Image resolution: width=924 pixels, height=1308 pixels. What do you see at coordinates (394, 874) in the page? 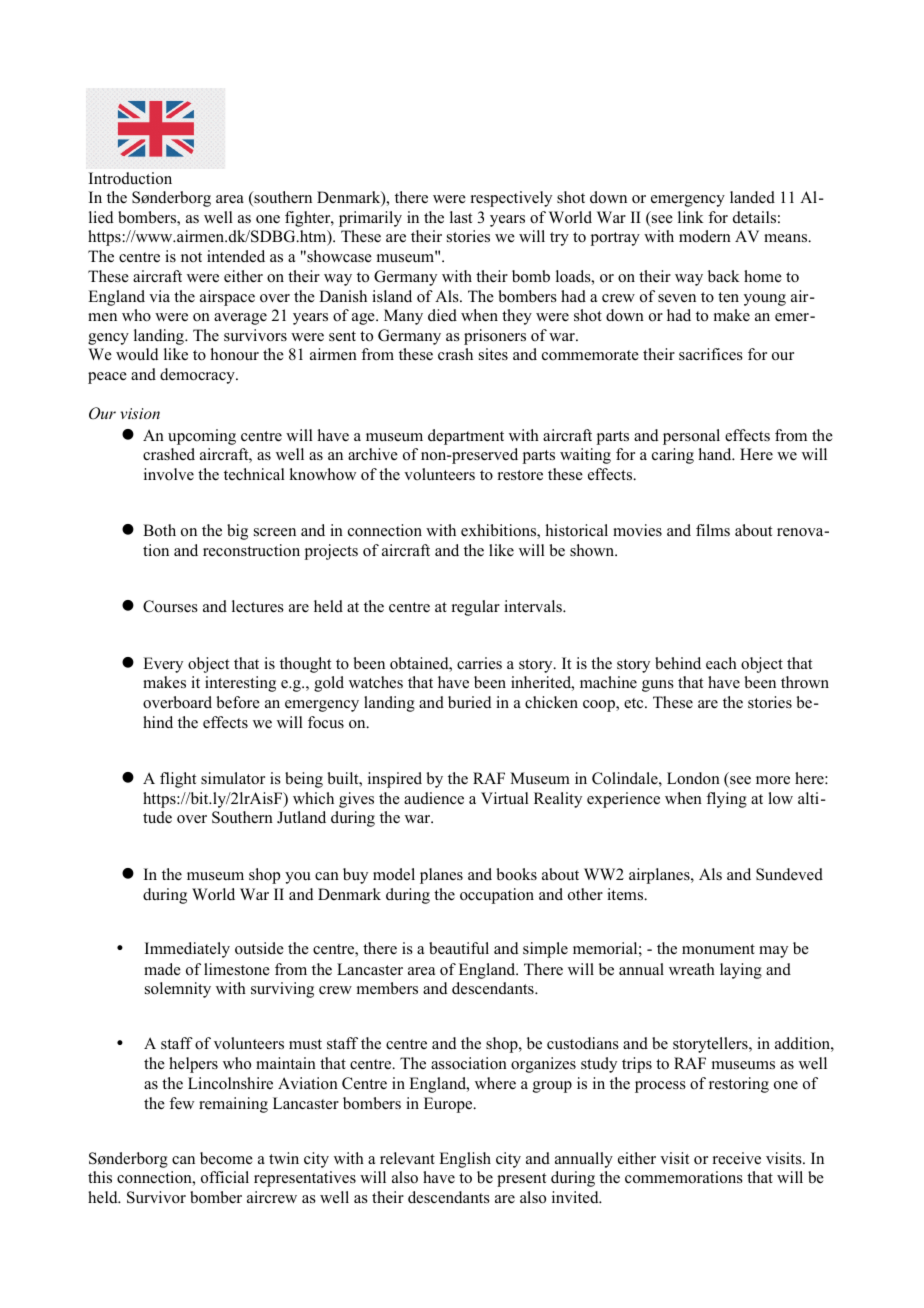
I see `model` at bounding box center [394, 874].
